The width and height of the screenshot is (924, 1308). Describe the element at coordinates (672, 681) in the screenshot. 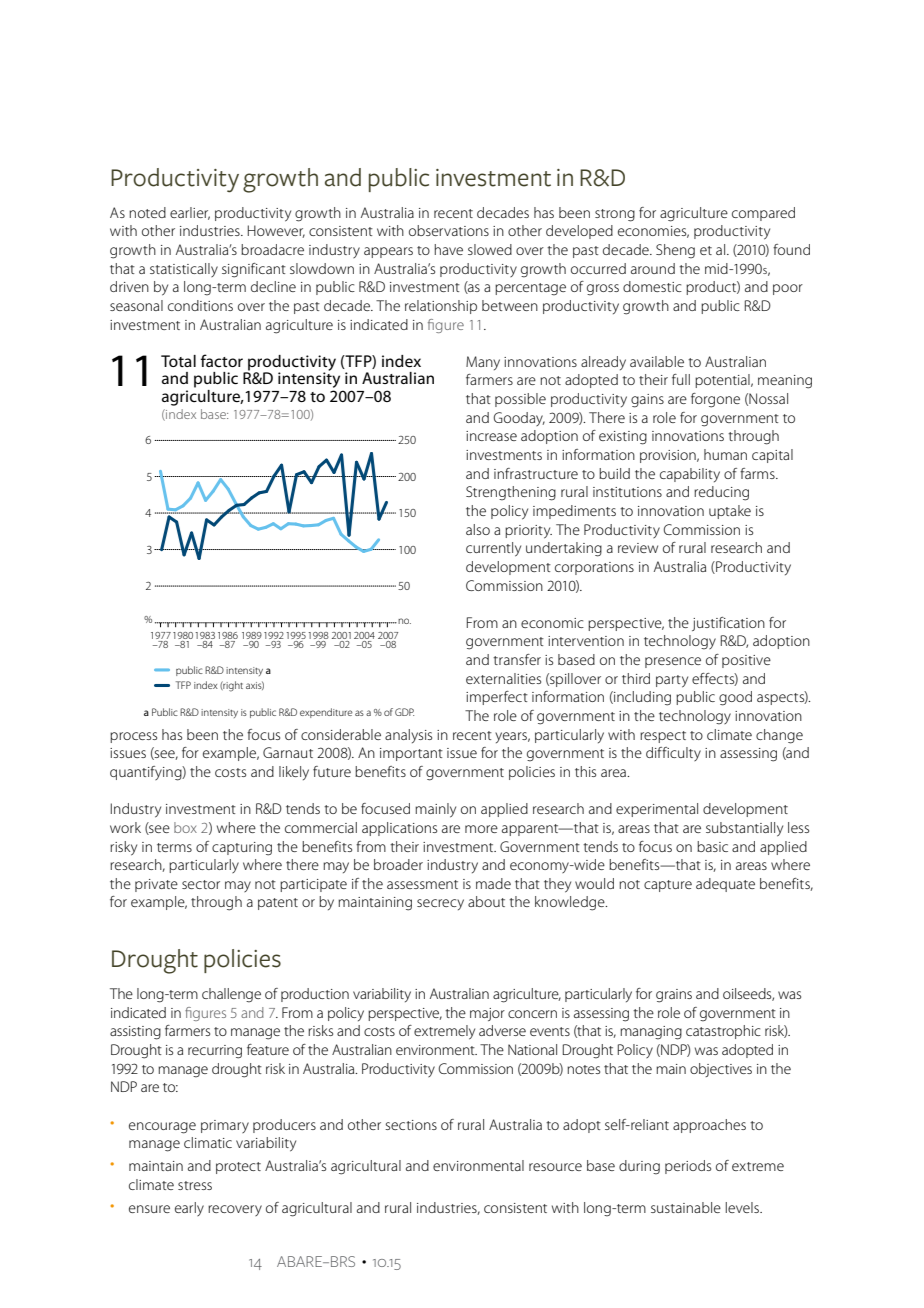

I see `party` at that location.
